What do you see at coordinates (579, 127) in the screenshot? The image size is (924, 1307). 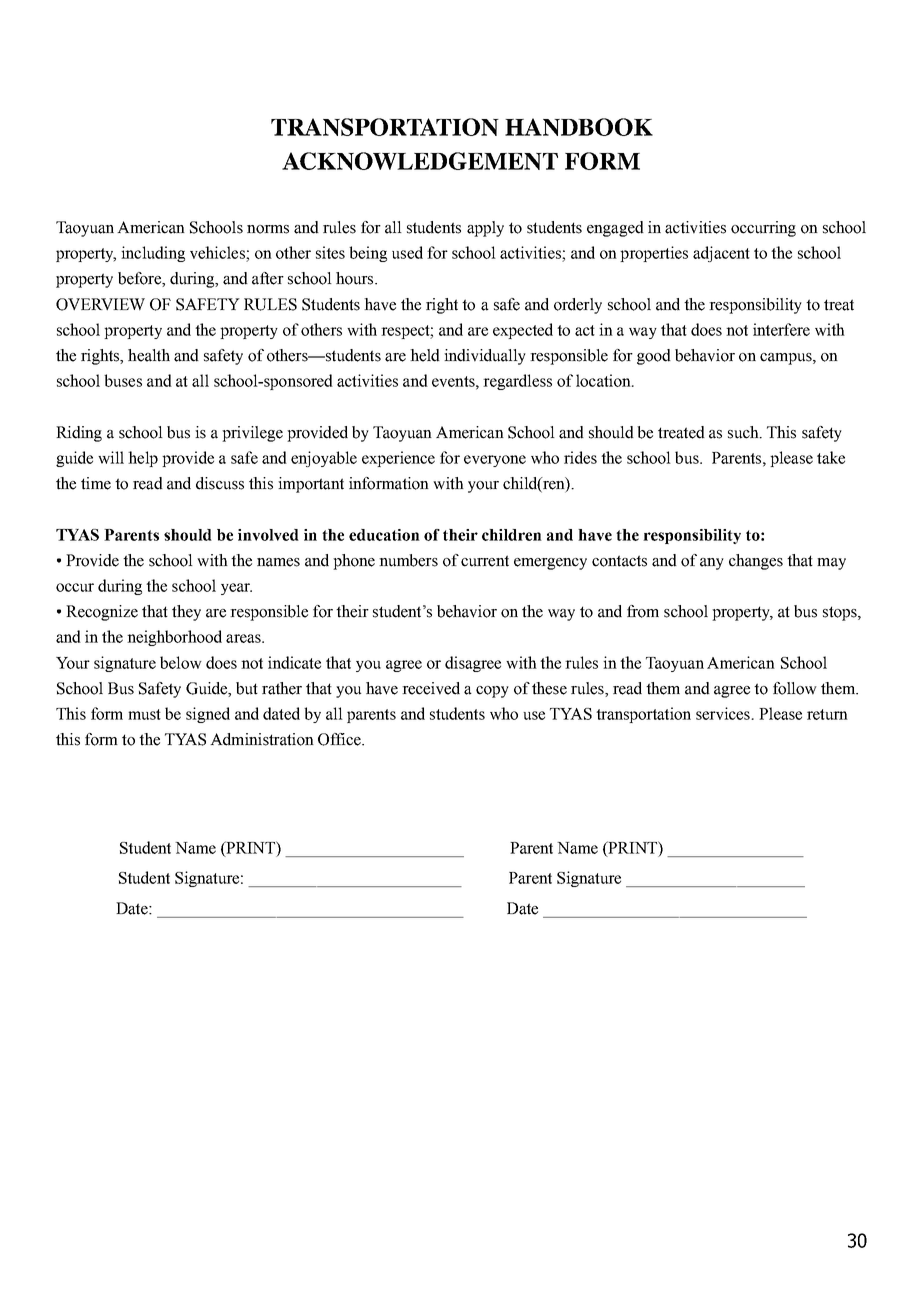 I see `HANDBOOK` at bounding box center [579, 127].
